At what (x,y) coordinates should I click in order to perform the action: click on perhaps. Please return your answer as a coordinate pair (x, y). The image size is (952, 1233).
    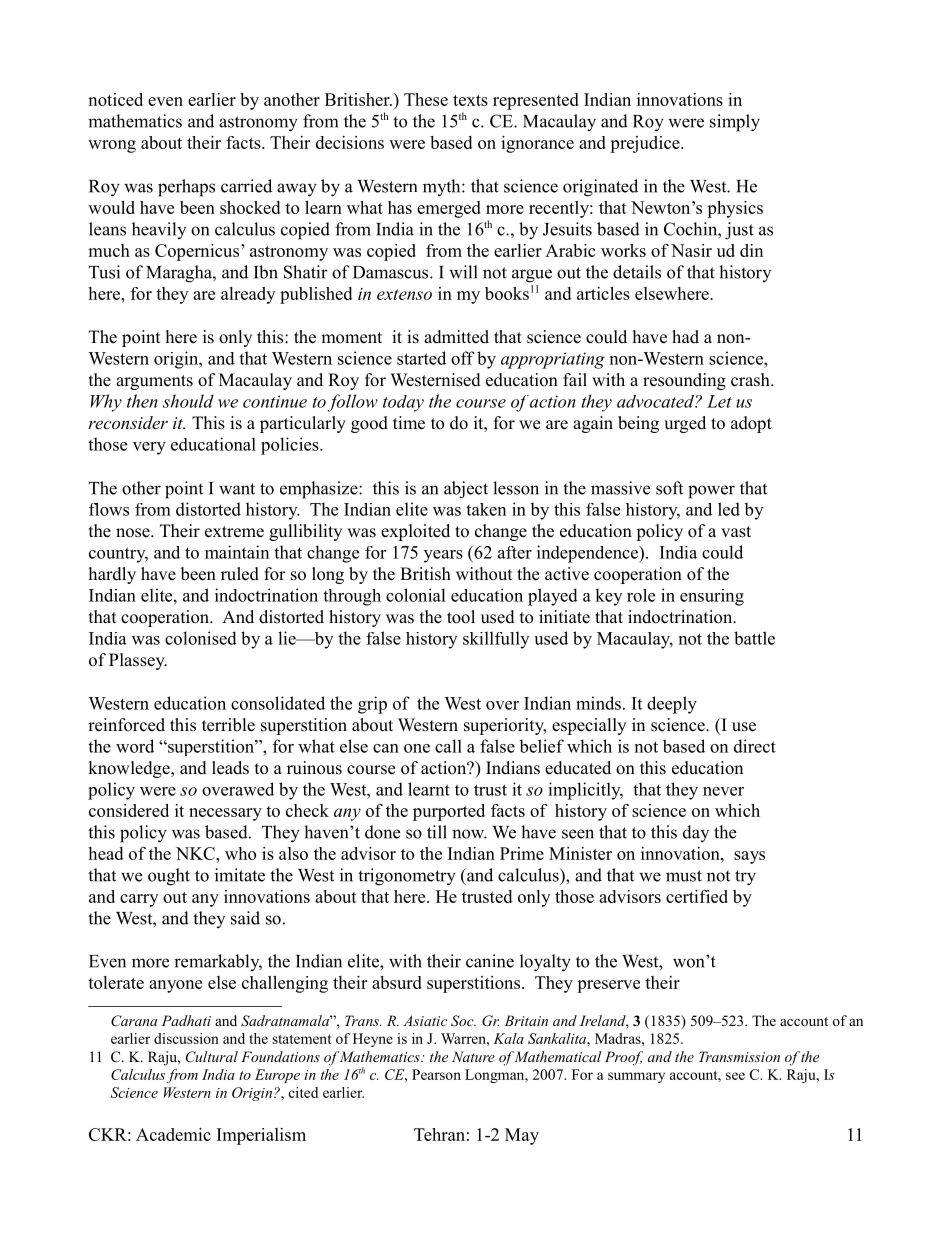
    Looking at the image, I should click on (186, 188).
